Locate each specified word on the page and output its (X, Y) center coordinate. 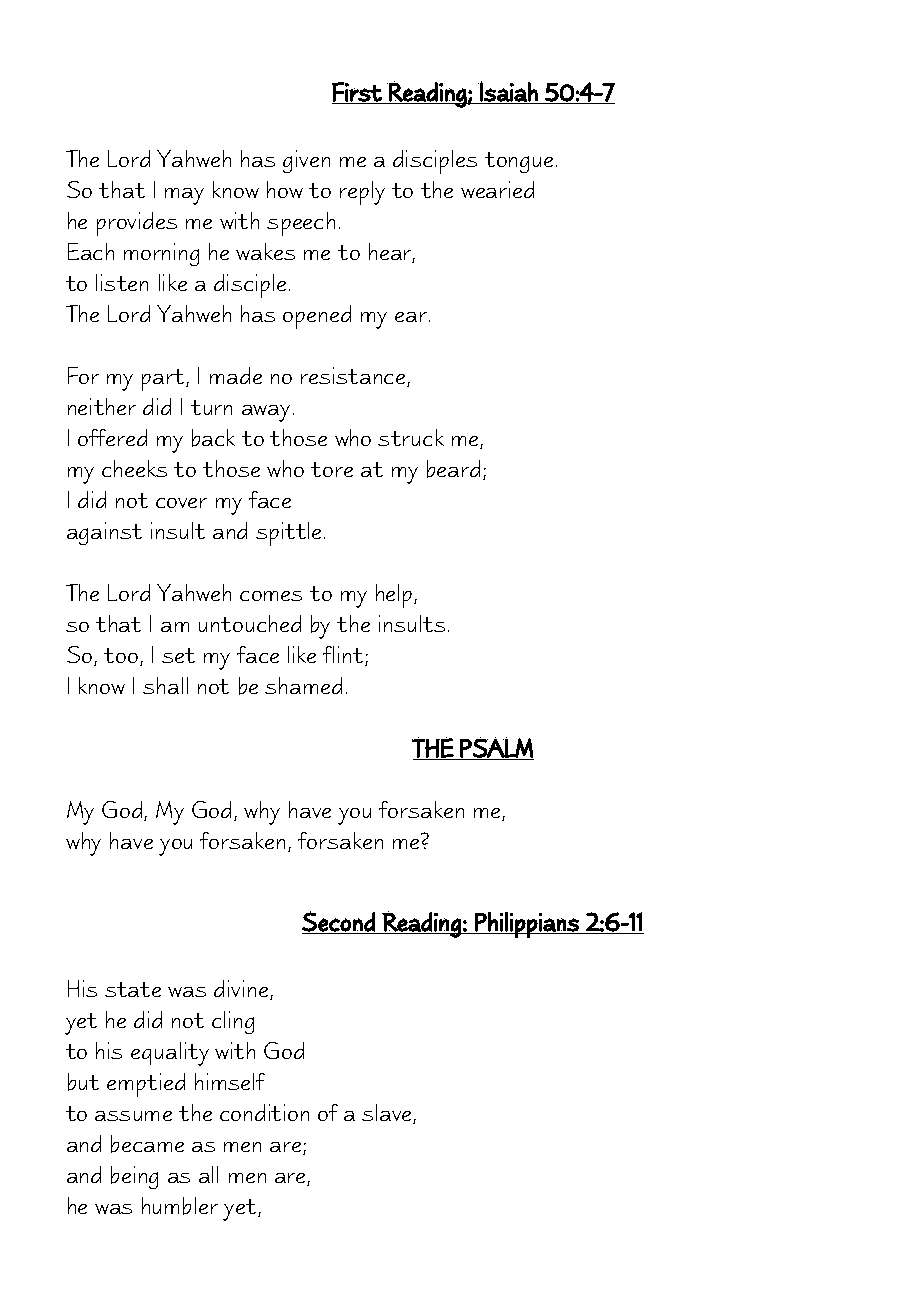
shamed (303, 685)
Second (338, 921)
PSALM (496, 747)
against (104, 533)
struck (411, 437)
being (134, 1177)
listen (122, 282)
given (306, 161)
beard (453, 469)
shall (165, 685)
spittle (288, 534)
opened (317, 317)
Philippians (527, 925)
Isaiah (508, 91)
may (184, 196)
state (133, 989)
